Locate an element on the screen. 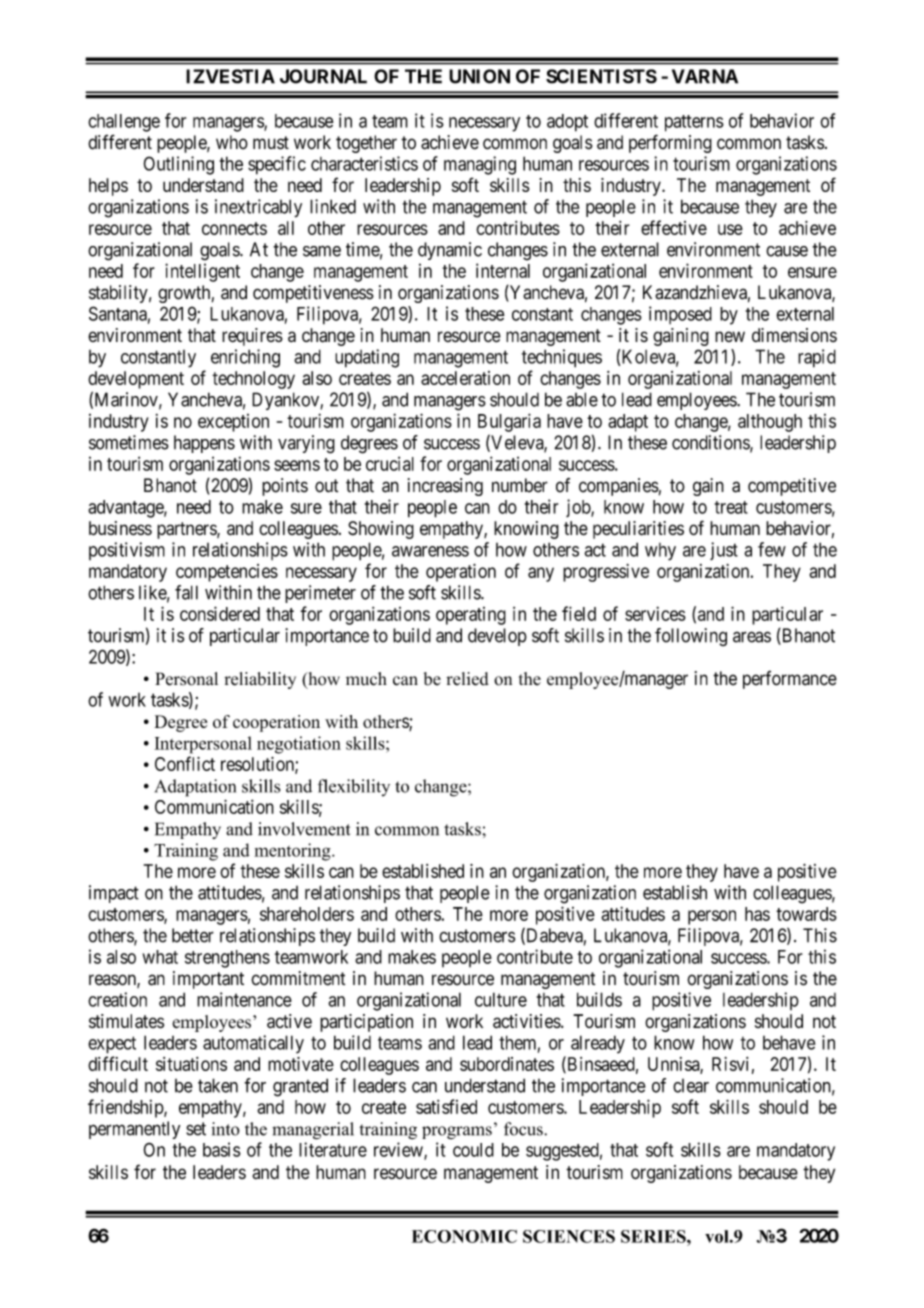 This screenshot has width=924, height=1308. basis is located at coordinates (222, 1149).
